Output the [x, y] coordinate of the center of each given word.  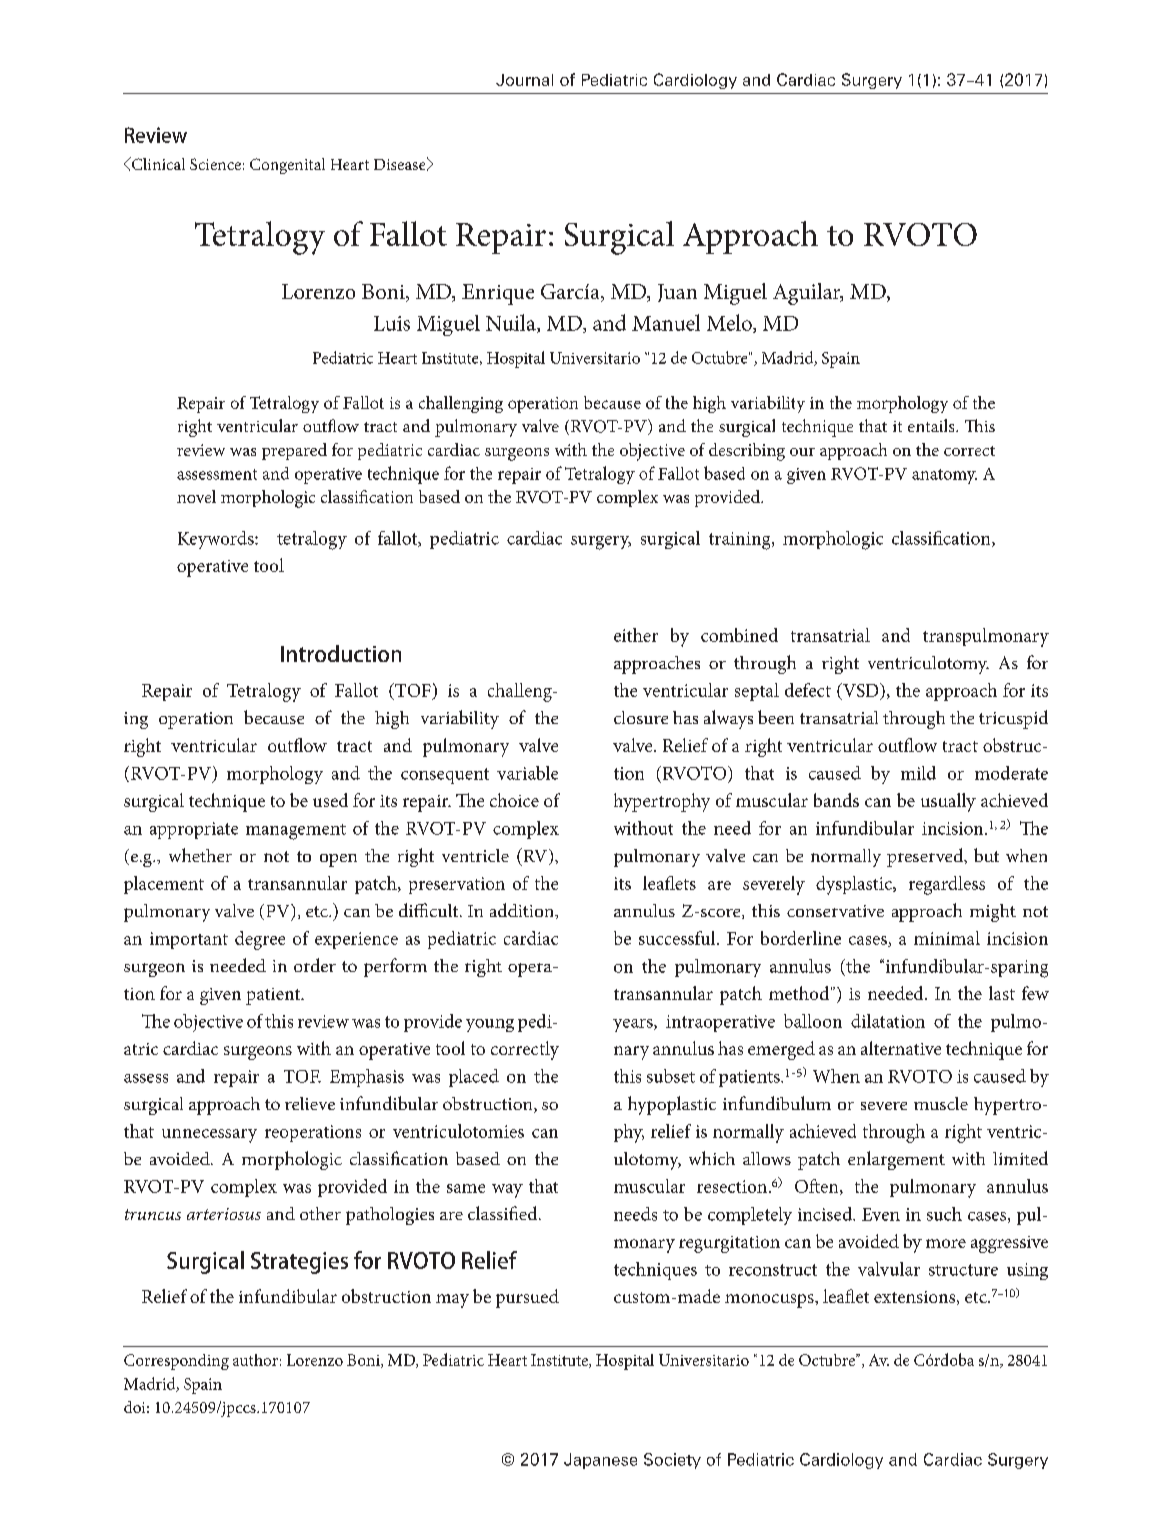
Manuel [666, 322]
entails [932, 425]
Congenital [287, 166]
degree [260, 940]
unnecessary [209, 1136]
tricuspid [1013, 719]
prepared [294, 451]
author [255, 1360]
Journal [524, 80]
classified [504, 1213]
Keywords [217, 540]
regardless [947, 885]
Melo [730, 323]
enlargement [896, 1160]
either [636, 635]
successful [678, 938]
